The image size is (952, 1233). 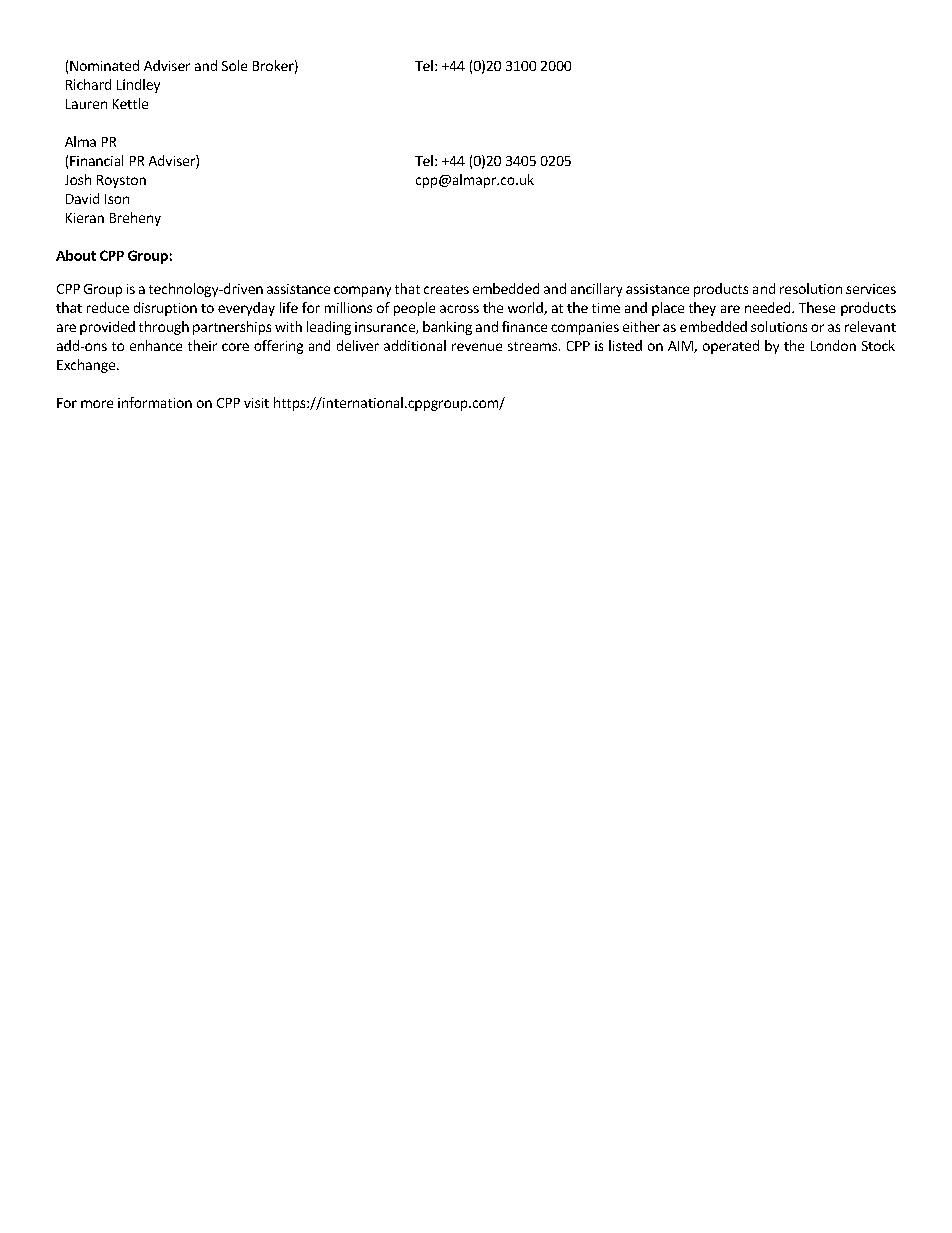 What do you see at coordinates (769, 307) in the document?
I see `needed` at bounding box center [769, 307].
